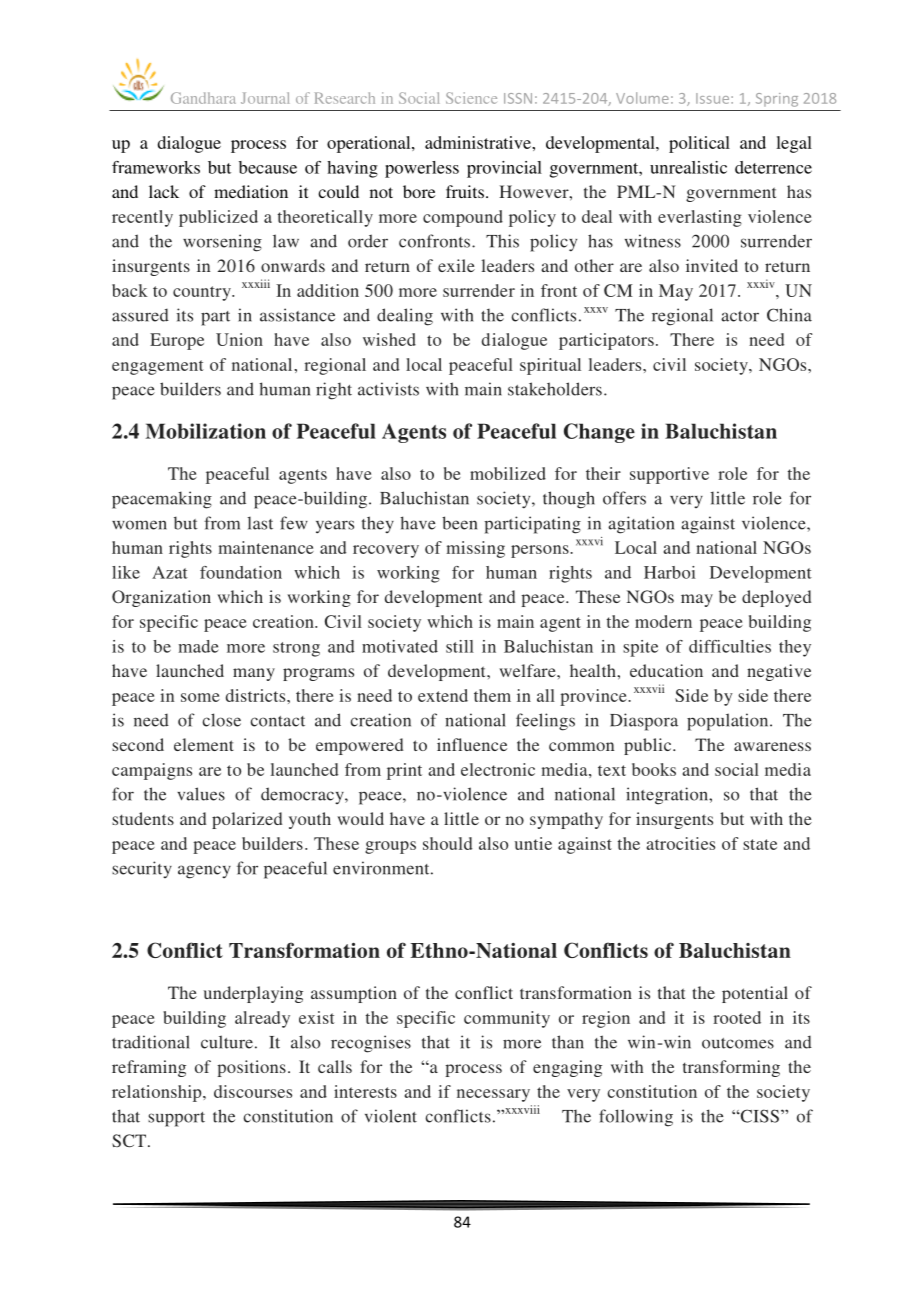 This screenshot has width=924, height=1308. Describe the element at coordinates (198, 646) in the screenshot. I see `made` at that location.
